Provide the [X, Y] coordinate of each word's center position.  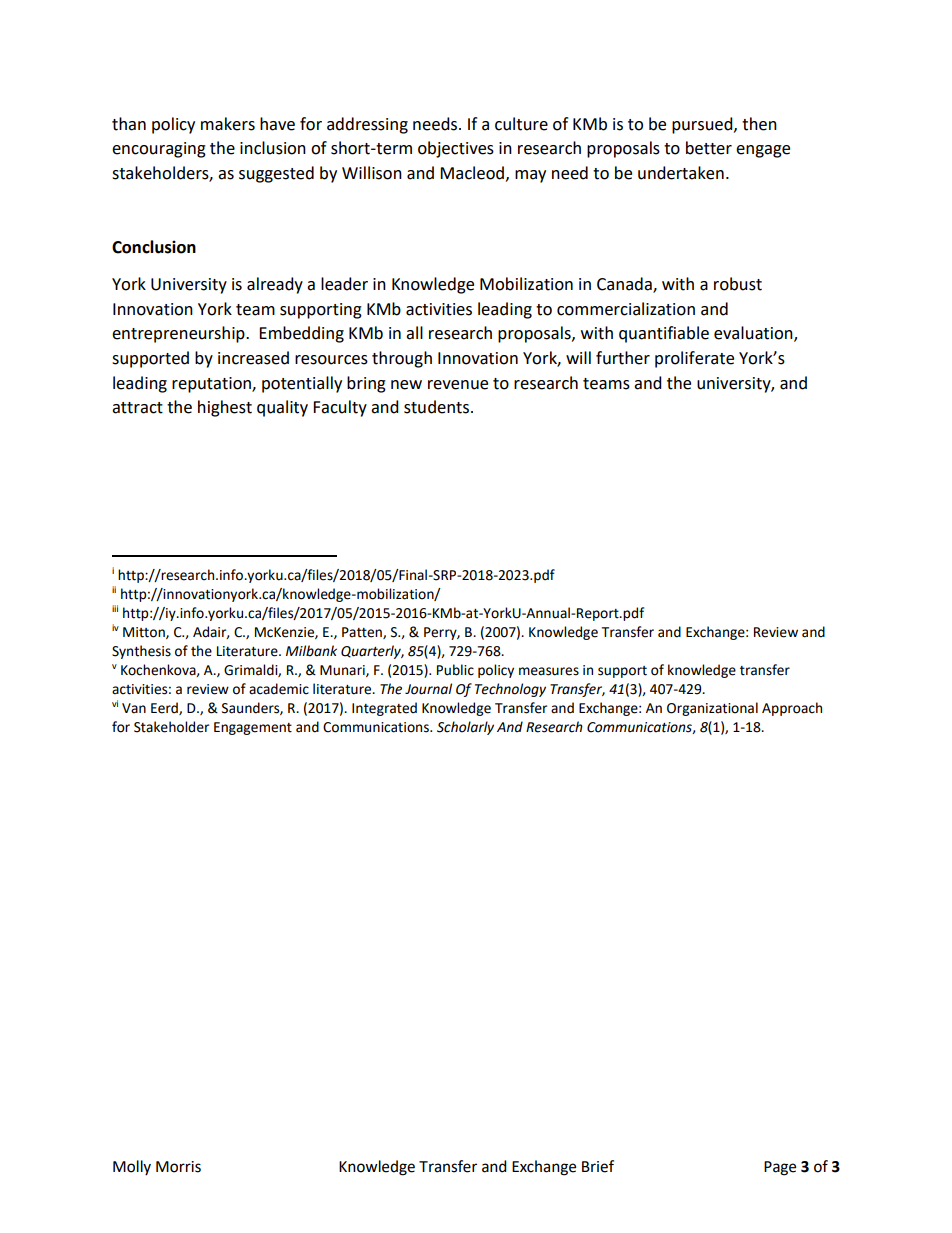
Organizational [712, 709]
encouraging [159, 150]
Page [780, 1168]
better [709, 148]
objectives [456, 149]
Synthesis [141, 652]
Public [455, 670]
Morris [178, 1167]
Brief [598, 1166]
